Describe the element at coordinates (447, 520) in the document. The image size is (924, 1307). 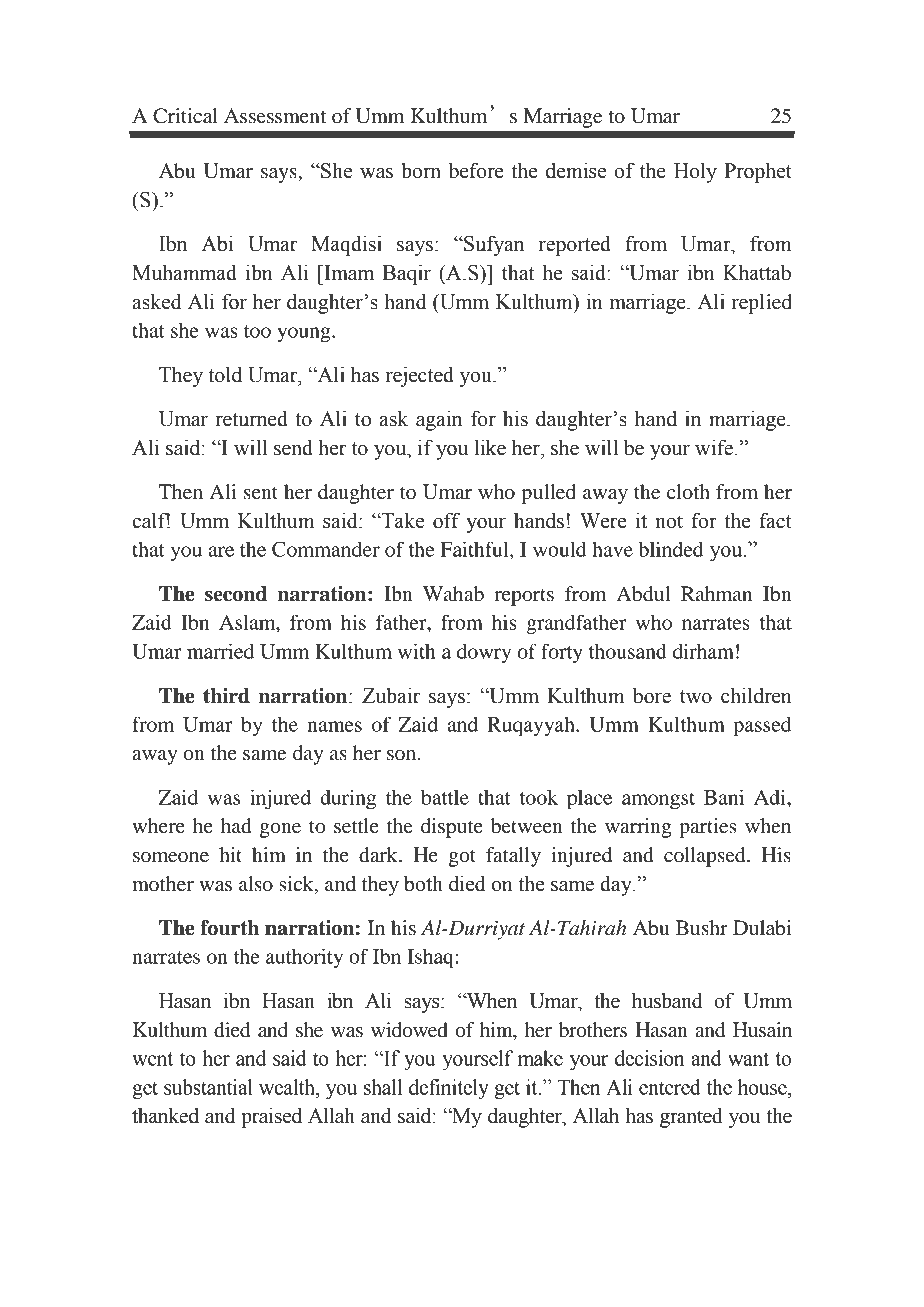
I see `off` at that location.
